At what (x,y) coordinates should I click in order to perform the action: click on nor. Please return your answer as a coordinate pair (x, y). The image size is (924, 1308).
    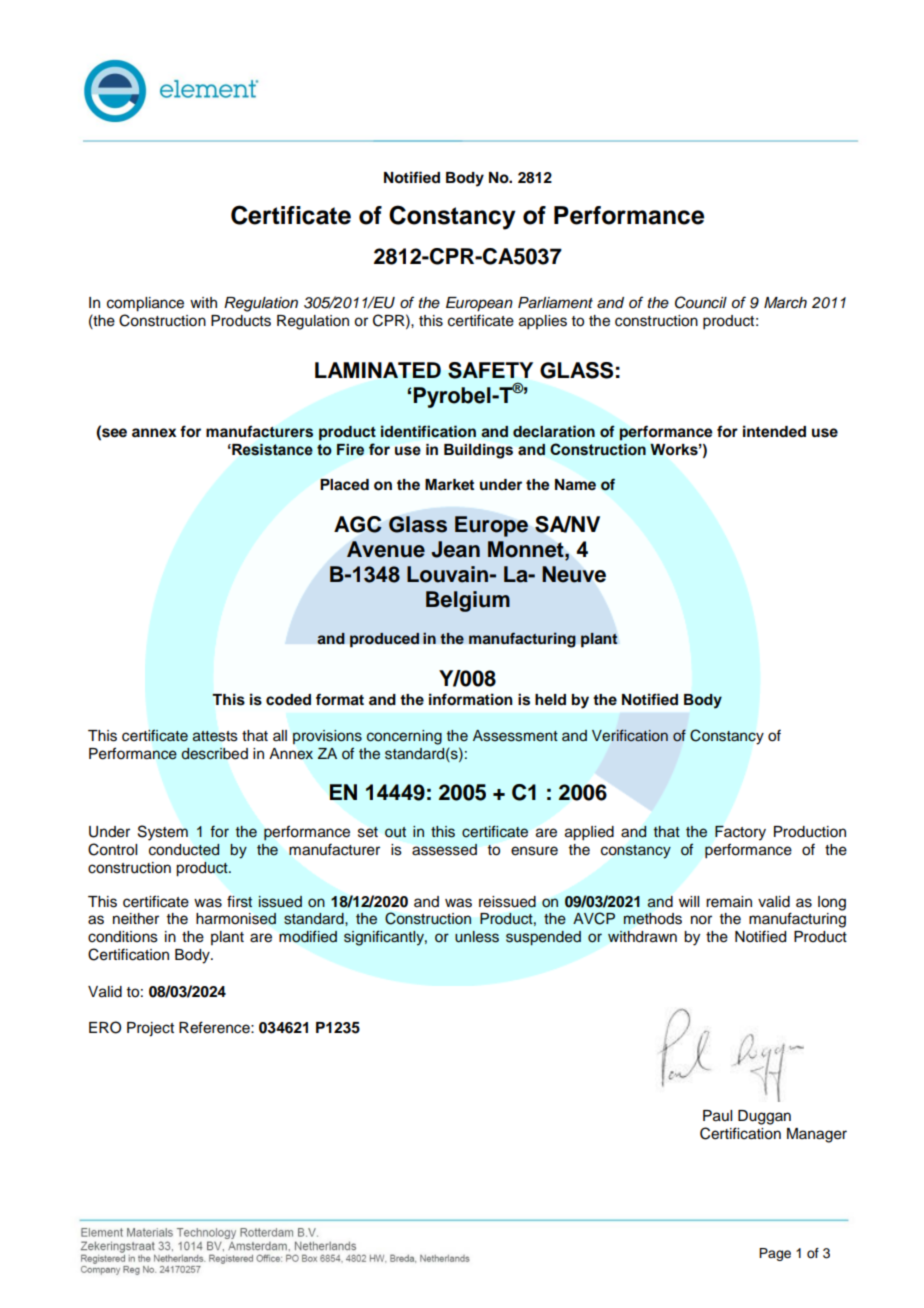
    Looking at the image, I should click on (701, 920).
